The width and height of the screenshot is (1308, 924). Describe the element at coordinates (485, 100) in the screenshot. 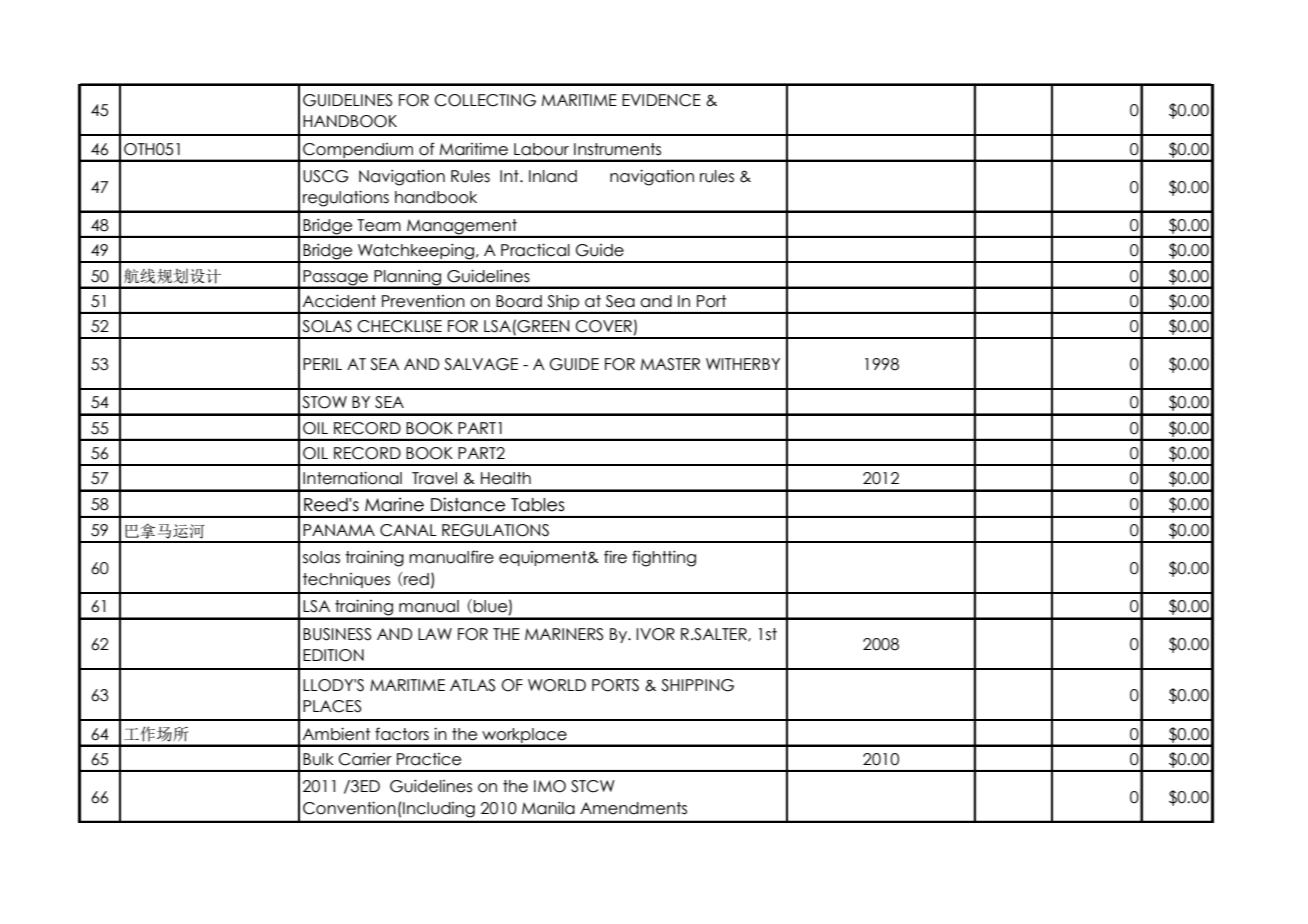

I see `COLLECTING` at that location.
